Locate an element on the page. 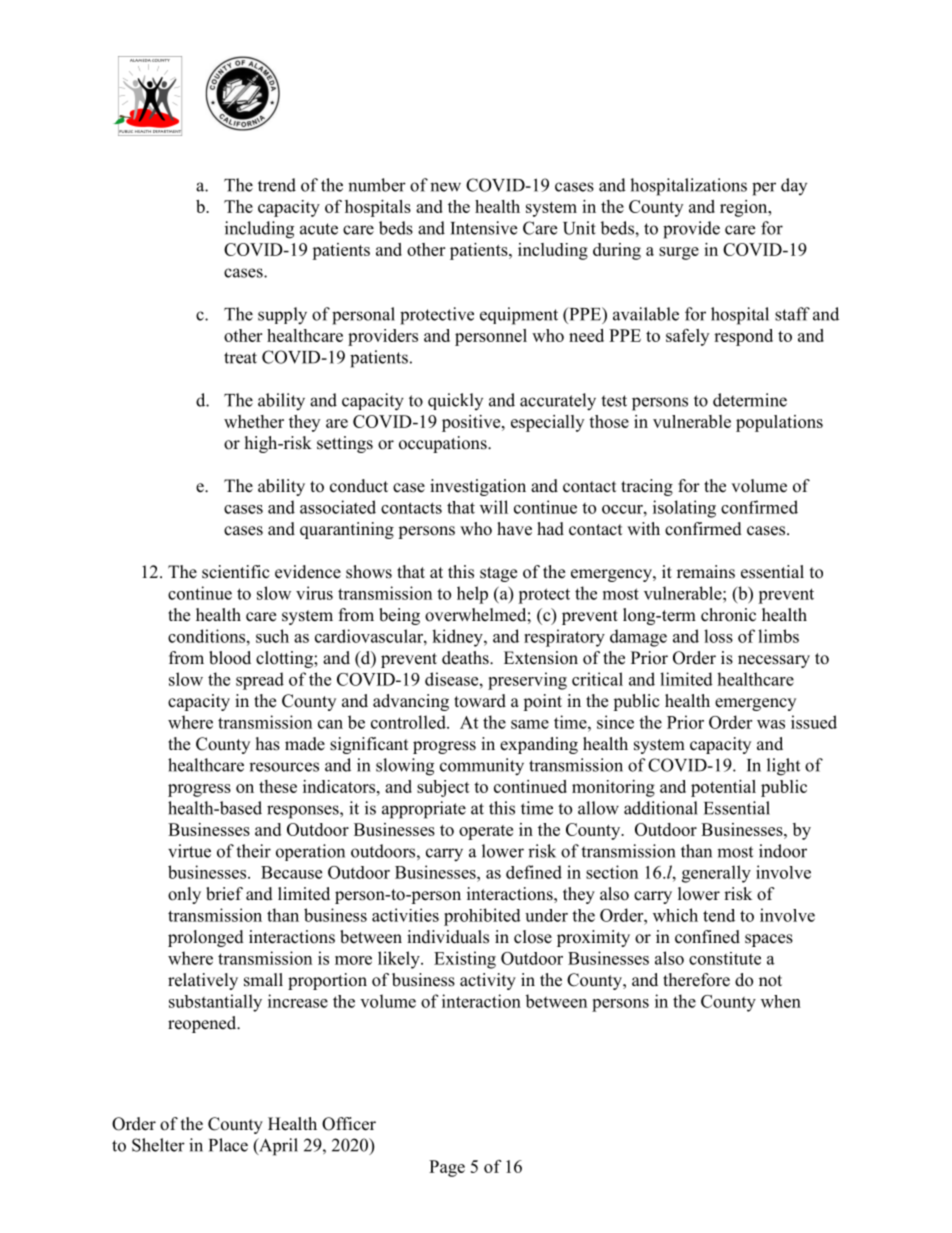 The height and width of the document is (1233, 952). remains is located at coordinates (706, 572).
